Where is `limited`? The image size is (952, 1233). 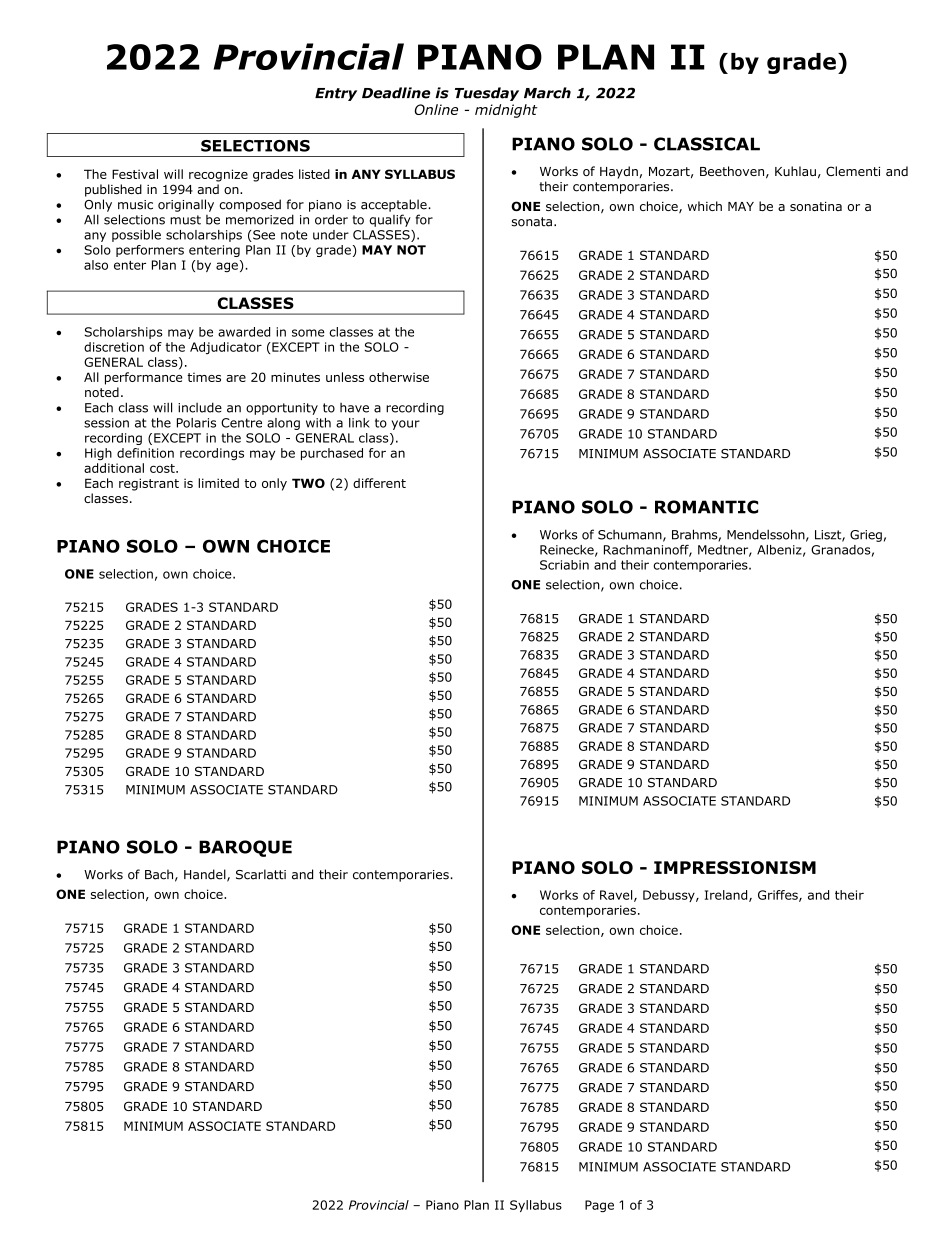 limited is located at coordinates (218, 483).
